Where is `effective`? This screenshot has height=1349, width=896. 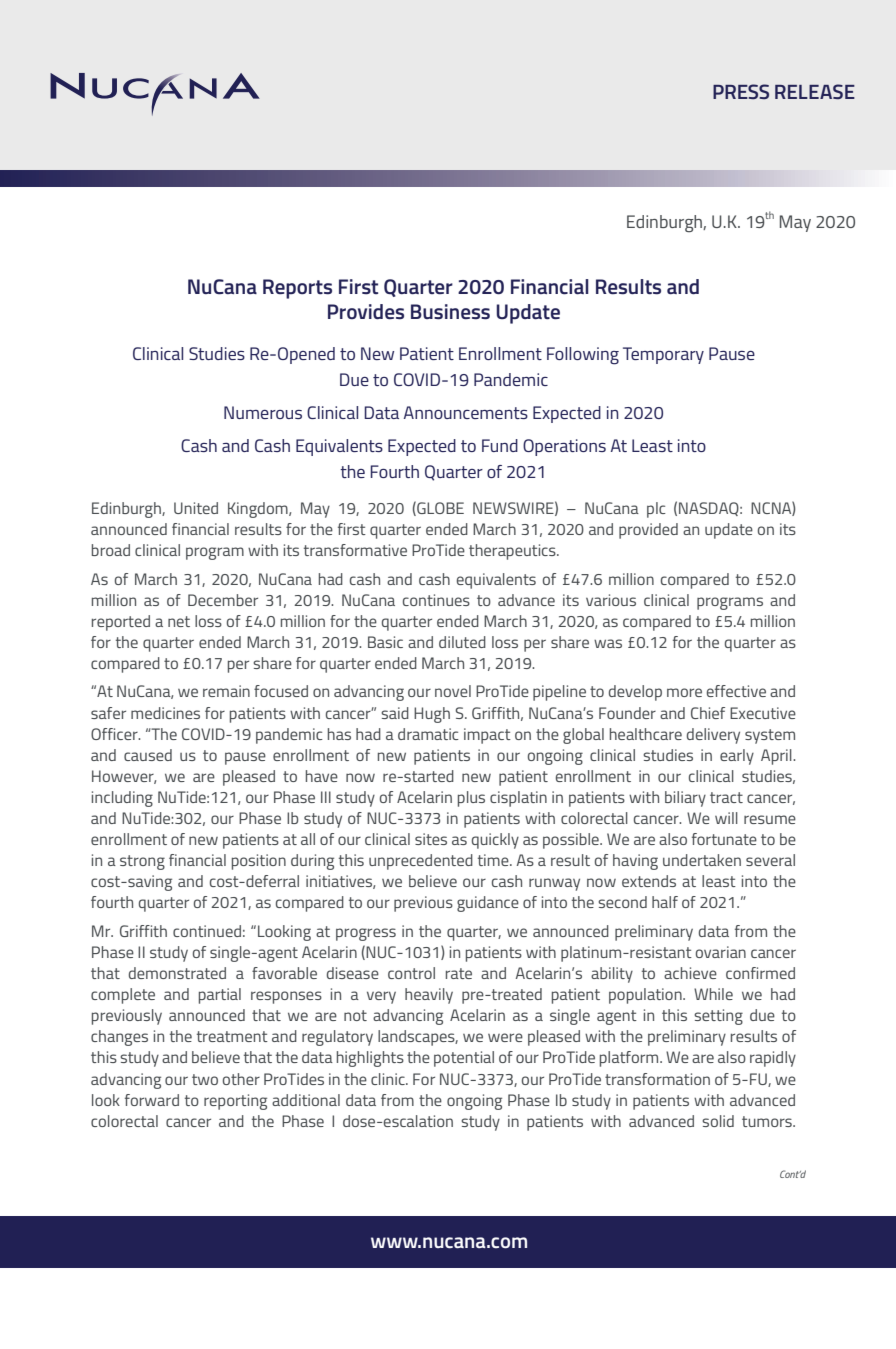 effective is located at coordinates (736, 691).
